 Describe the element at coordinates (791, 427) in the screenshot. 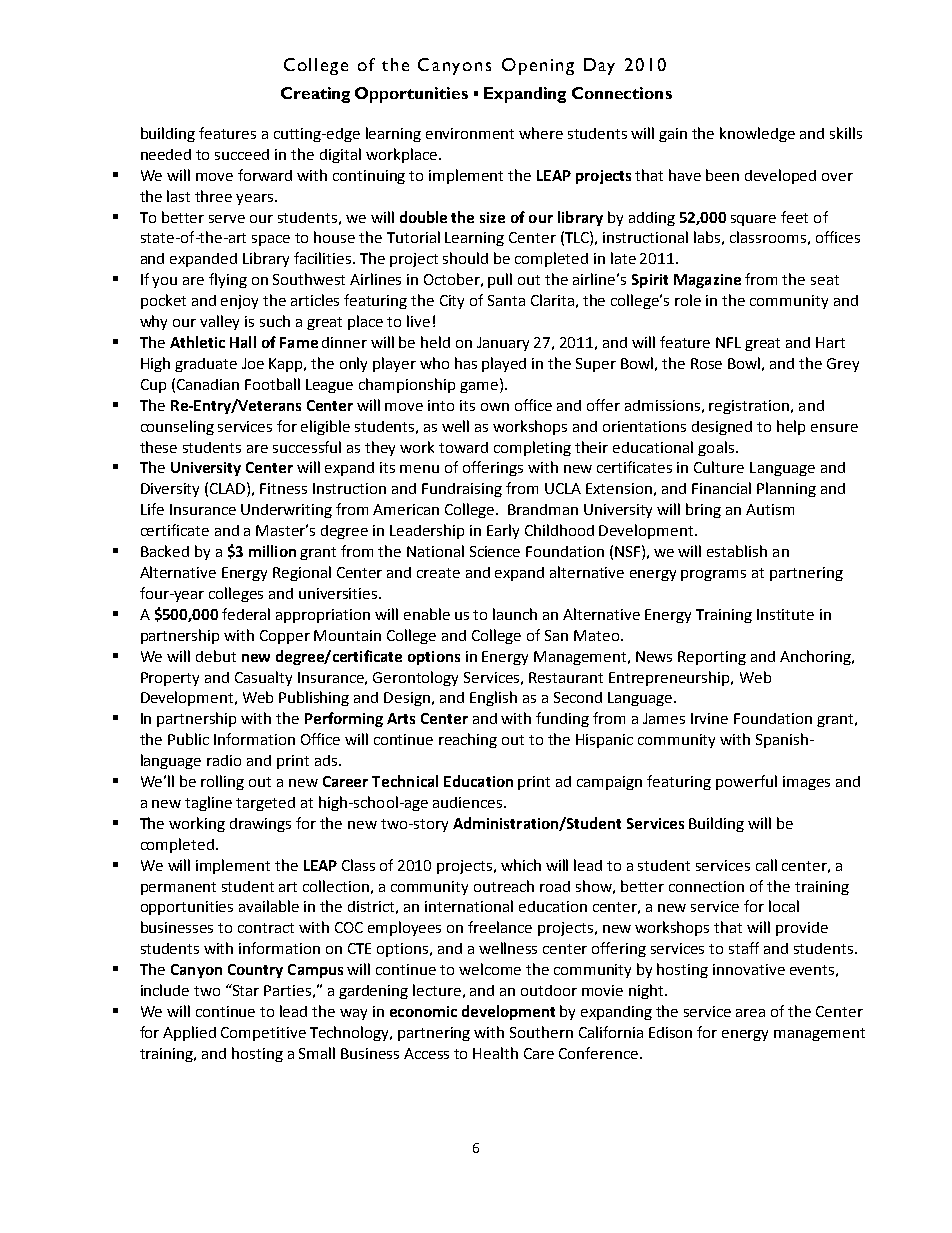

I see `help` at that location.
